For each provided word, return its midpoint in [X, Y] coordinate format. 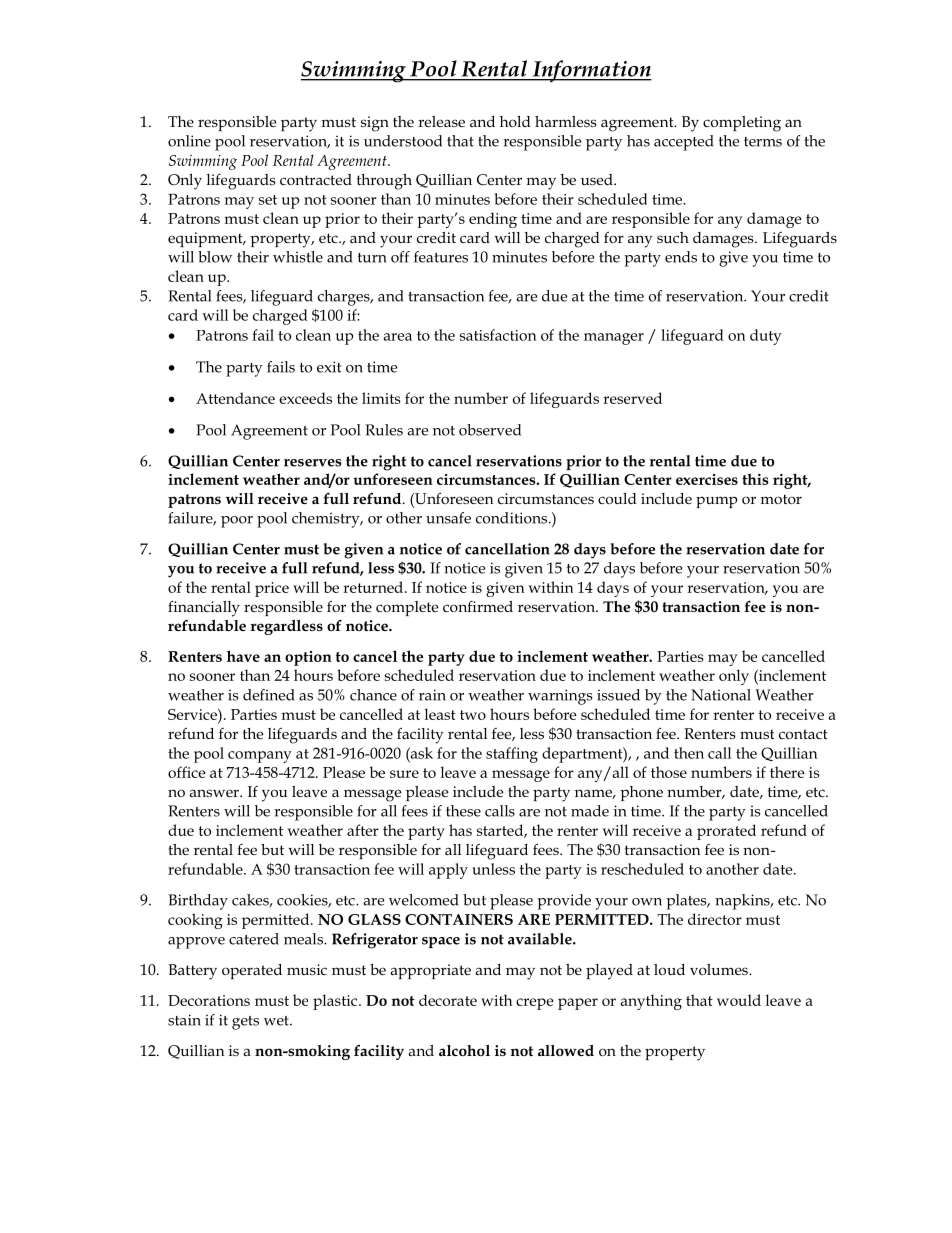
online [189, 141]
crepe [535, 1004]
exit [329, 367]
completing [742, 124]
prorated [726, 832]
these [463, 811]
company [260, 757]
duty [766, 337]
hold [515, 121]
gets [245, 1023]
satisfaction [498, 335]
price [272, 589]
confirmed [478, 606]
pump [716, 502]
